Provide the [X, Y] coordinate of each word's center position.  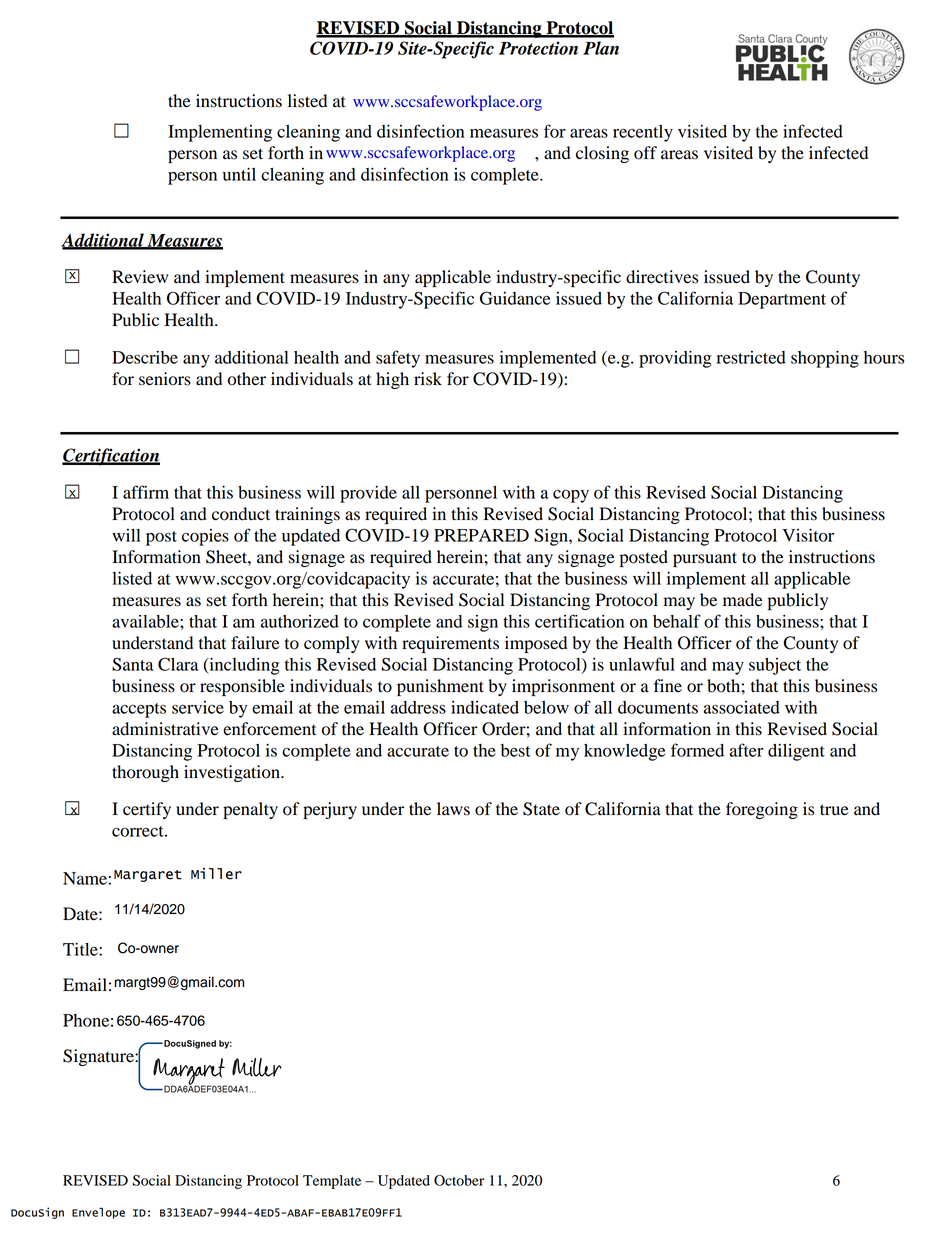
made [743, 600]
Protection [538, 48]
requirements [450, 644]
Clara [178, 664]
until [239, 174]
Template [332, 1182]
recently [643, 133]
